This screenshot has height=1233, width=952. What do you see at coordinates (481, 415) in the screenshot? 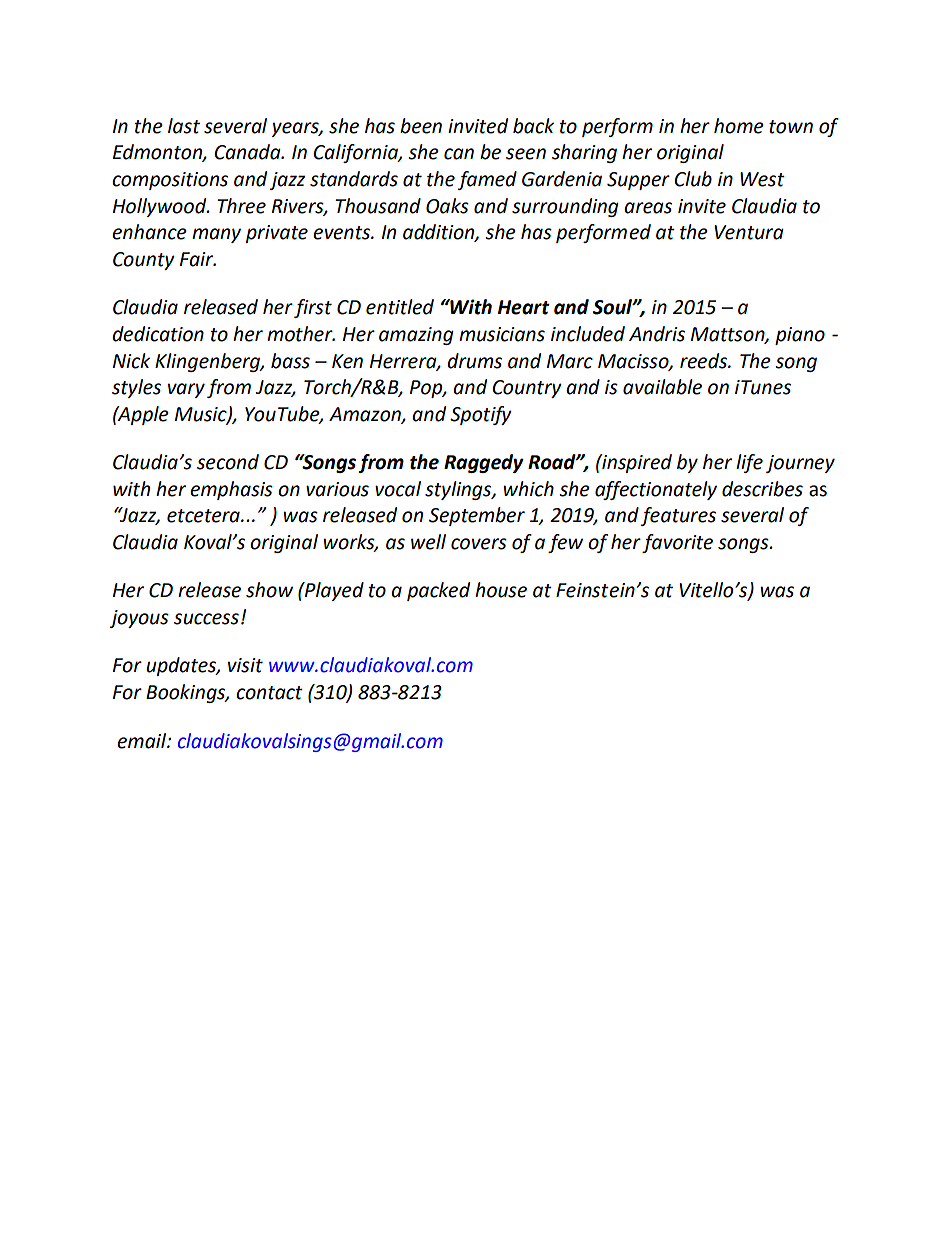
I see `Spotify` at bounding box center [481, 415].
